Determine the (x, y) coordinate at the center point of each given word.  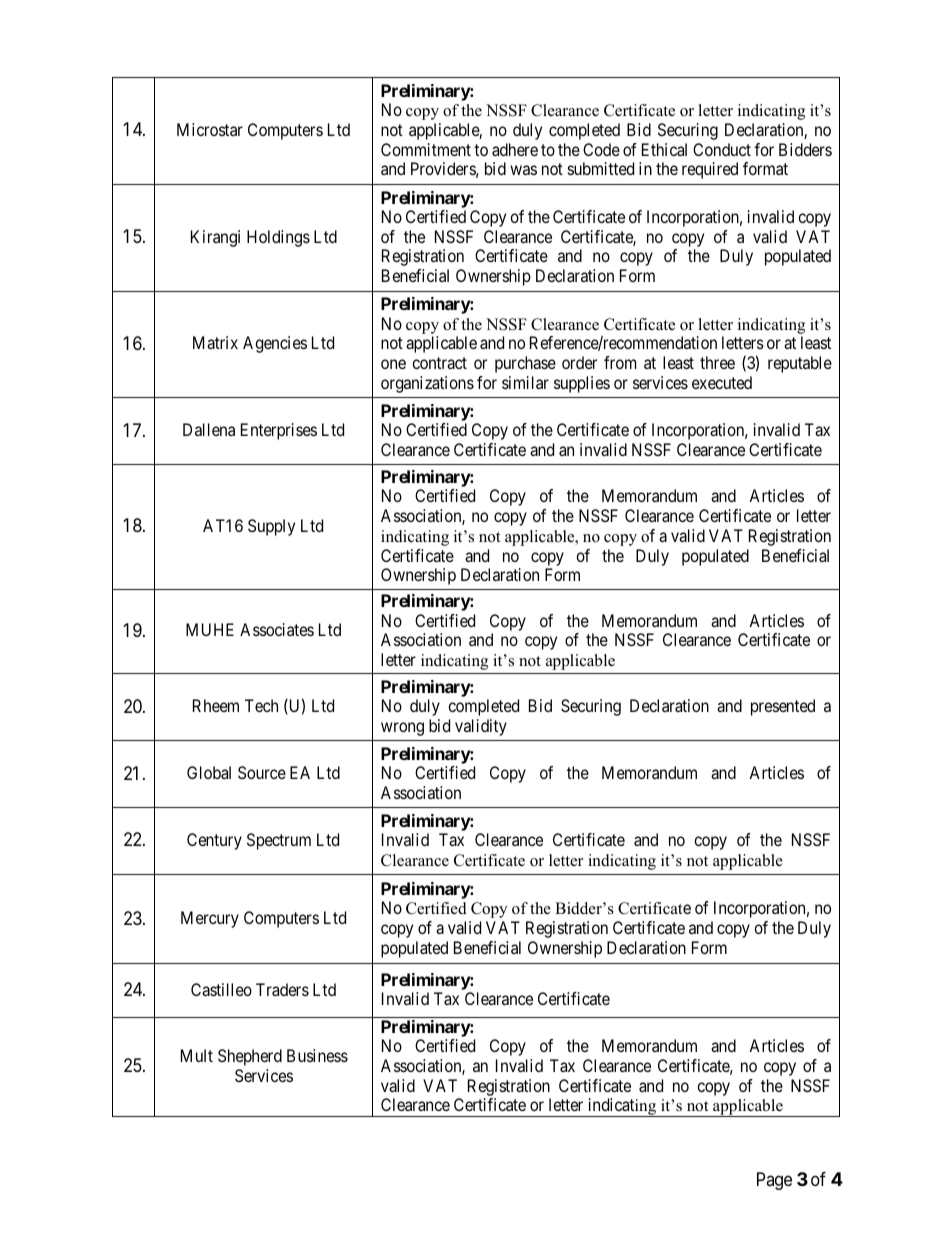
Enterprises (279, 431)
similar (525, 382)
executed (722, 382)
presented (783, 707)
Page (774, 1181)
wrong (402, 729)
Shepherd (250, 1057)
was (523, 170)
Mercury (210, 919)
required (710, 170)
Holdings (278, 238)
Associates (277, 629)
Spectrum (279, 841)
